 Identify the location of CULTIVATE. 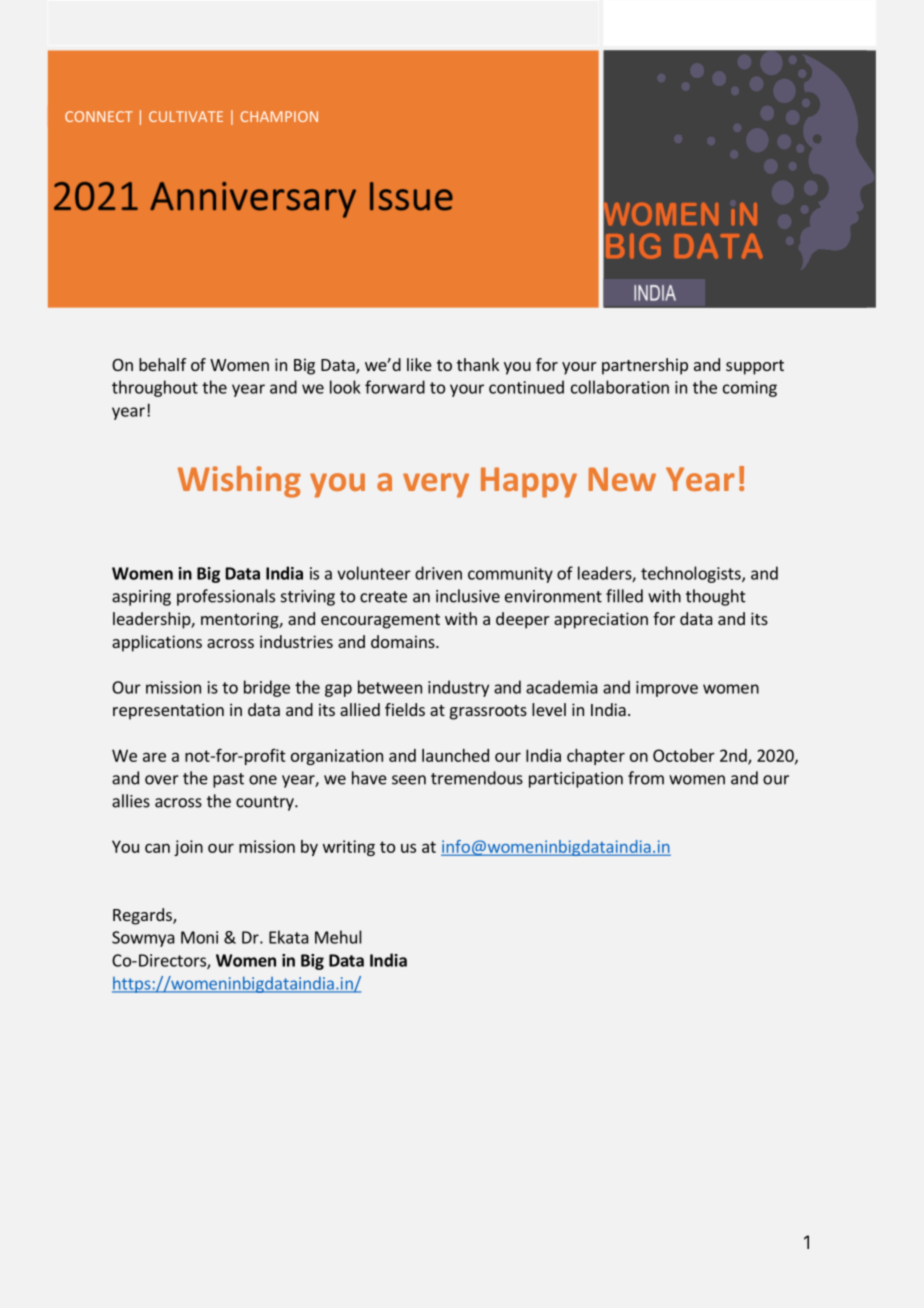
(186, 116).
